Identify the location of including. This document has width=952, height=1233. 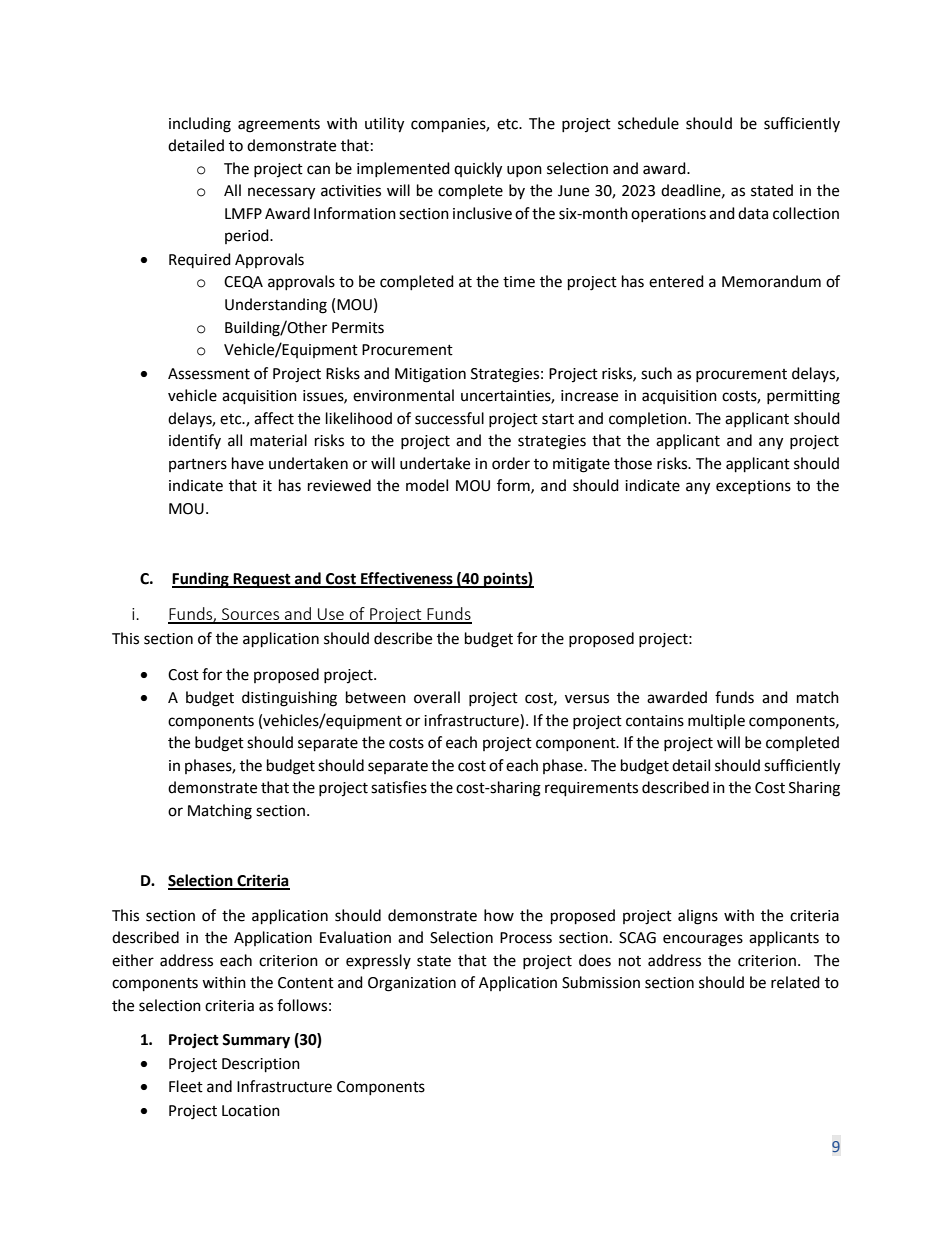
(200, 125).
